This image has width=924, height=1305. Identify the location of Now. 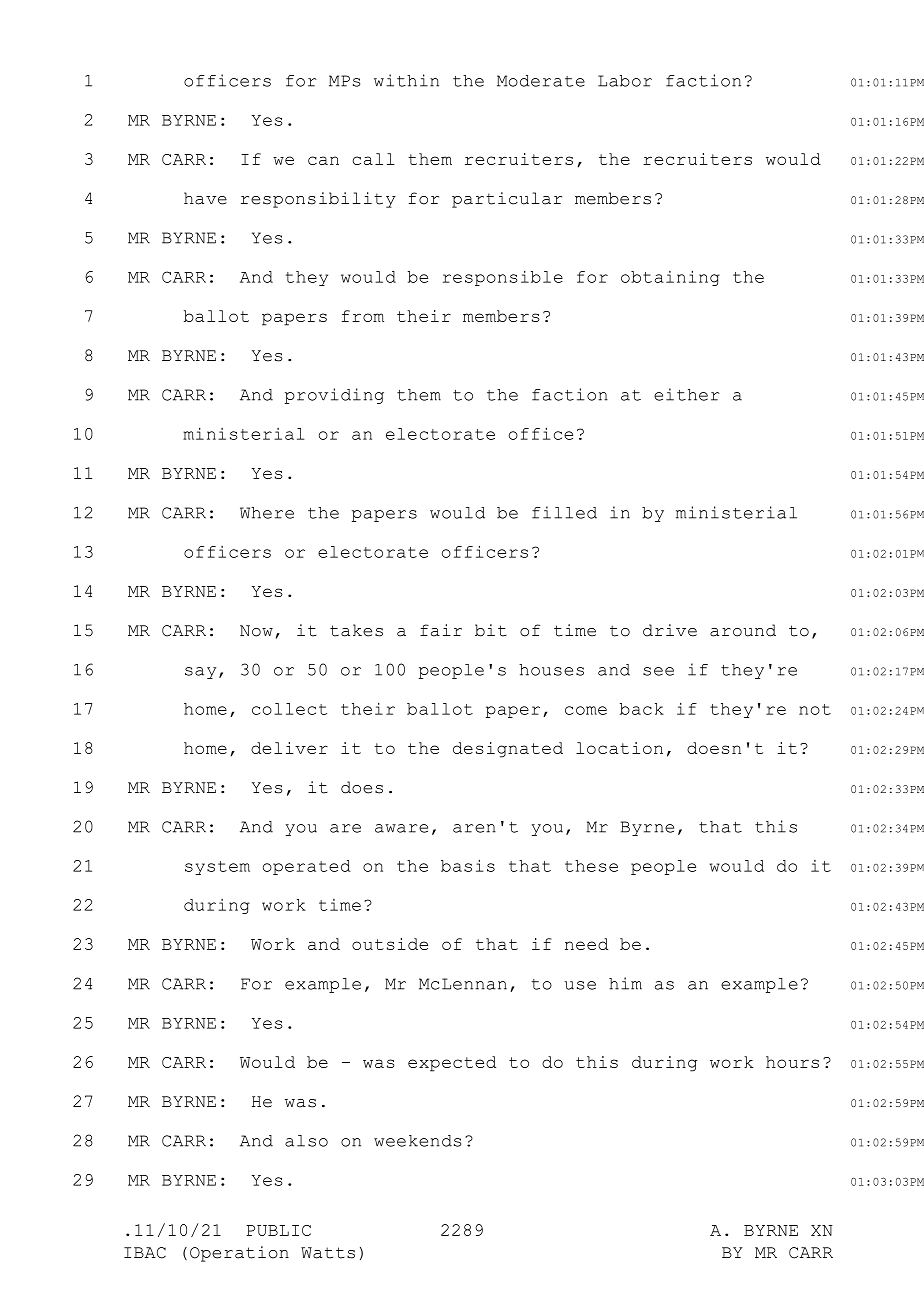
(256, 631).
